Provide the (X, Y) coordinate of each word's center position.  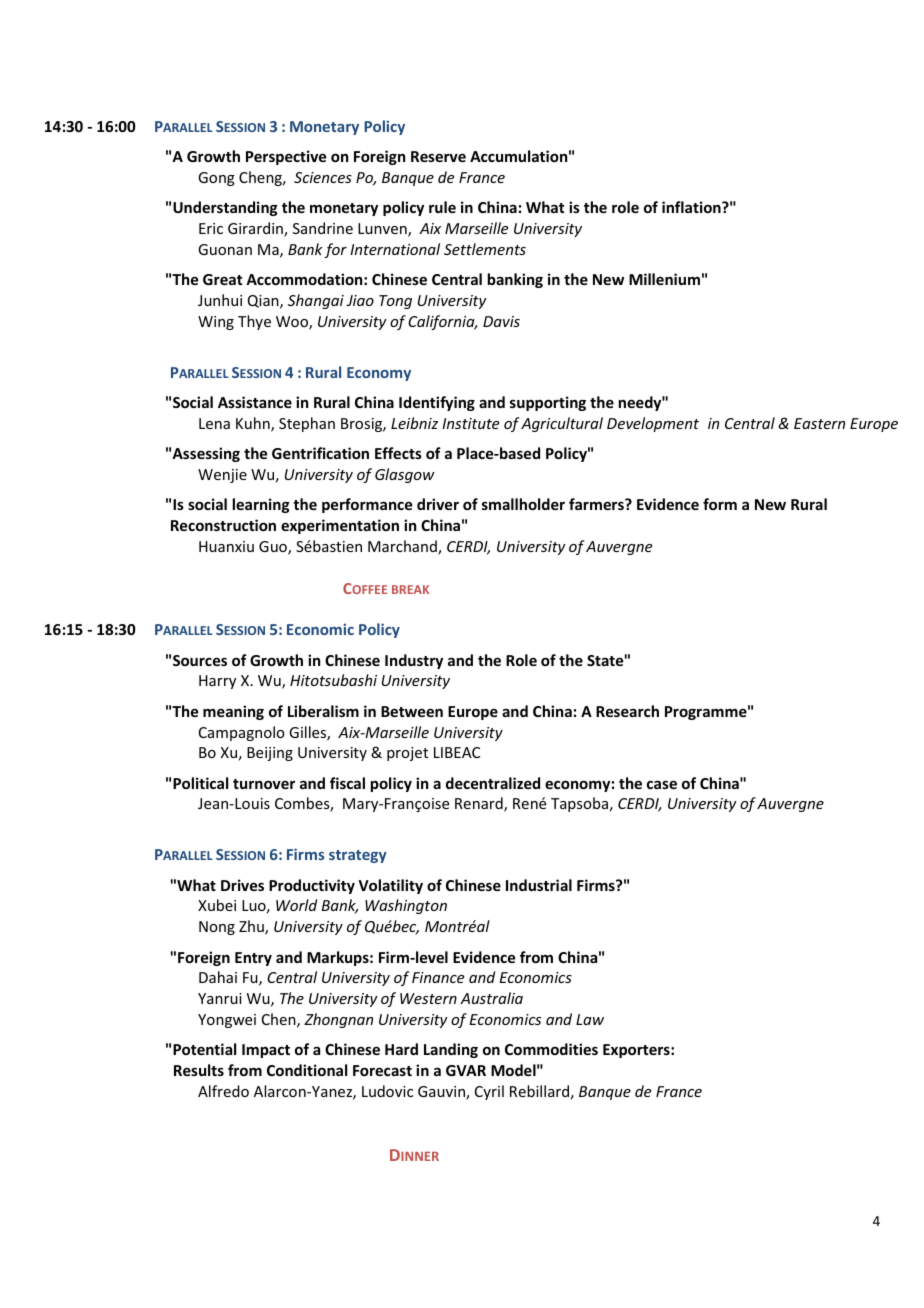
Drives (242, 885)
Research (627, 711)
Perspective (286, 157)
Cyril (489, 1092)
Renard (480, 804)
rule (442, 207)
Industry (414, 661)
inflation (692, 207)
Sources (200, 660)
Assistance (255, 402)
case (662, 784)
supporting (548, 403)
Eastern (819, 423)
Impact (266, 1051)
